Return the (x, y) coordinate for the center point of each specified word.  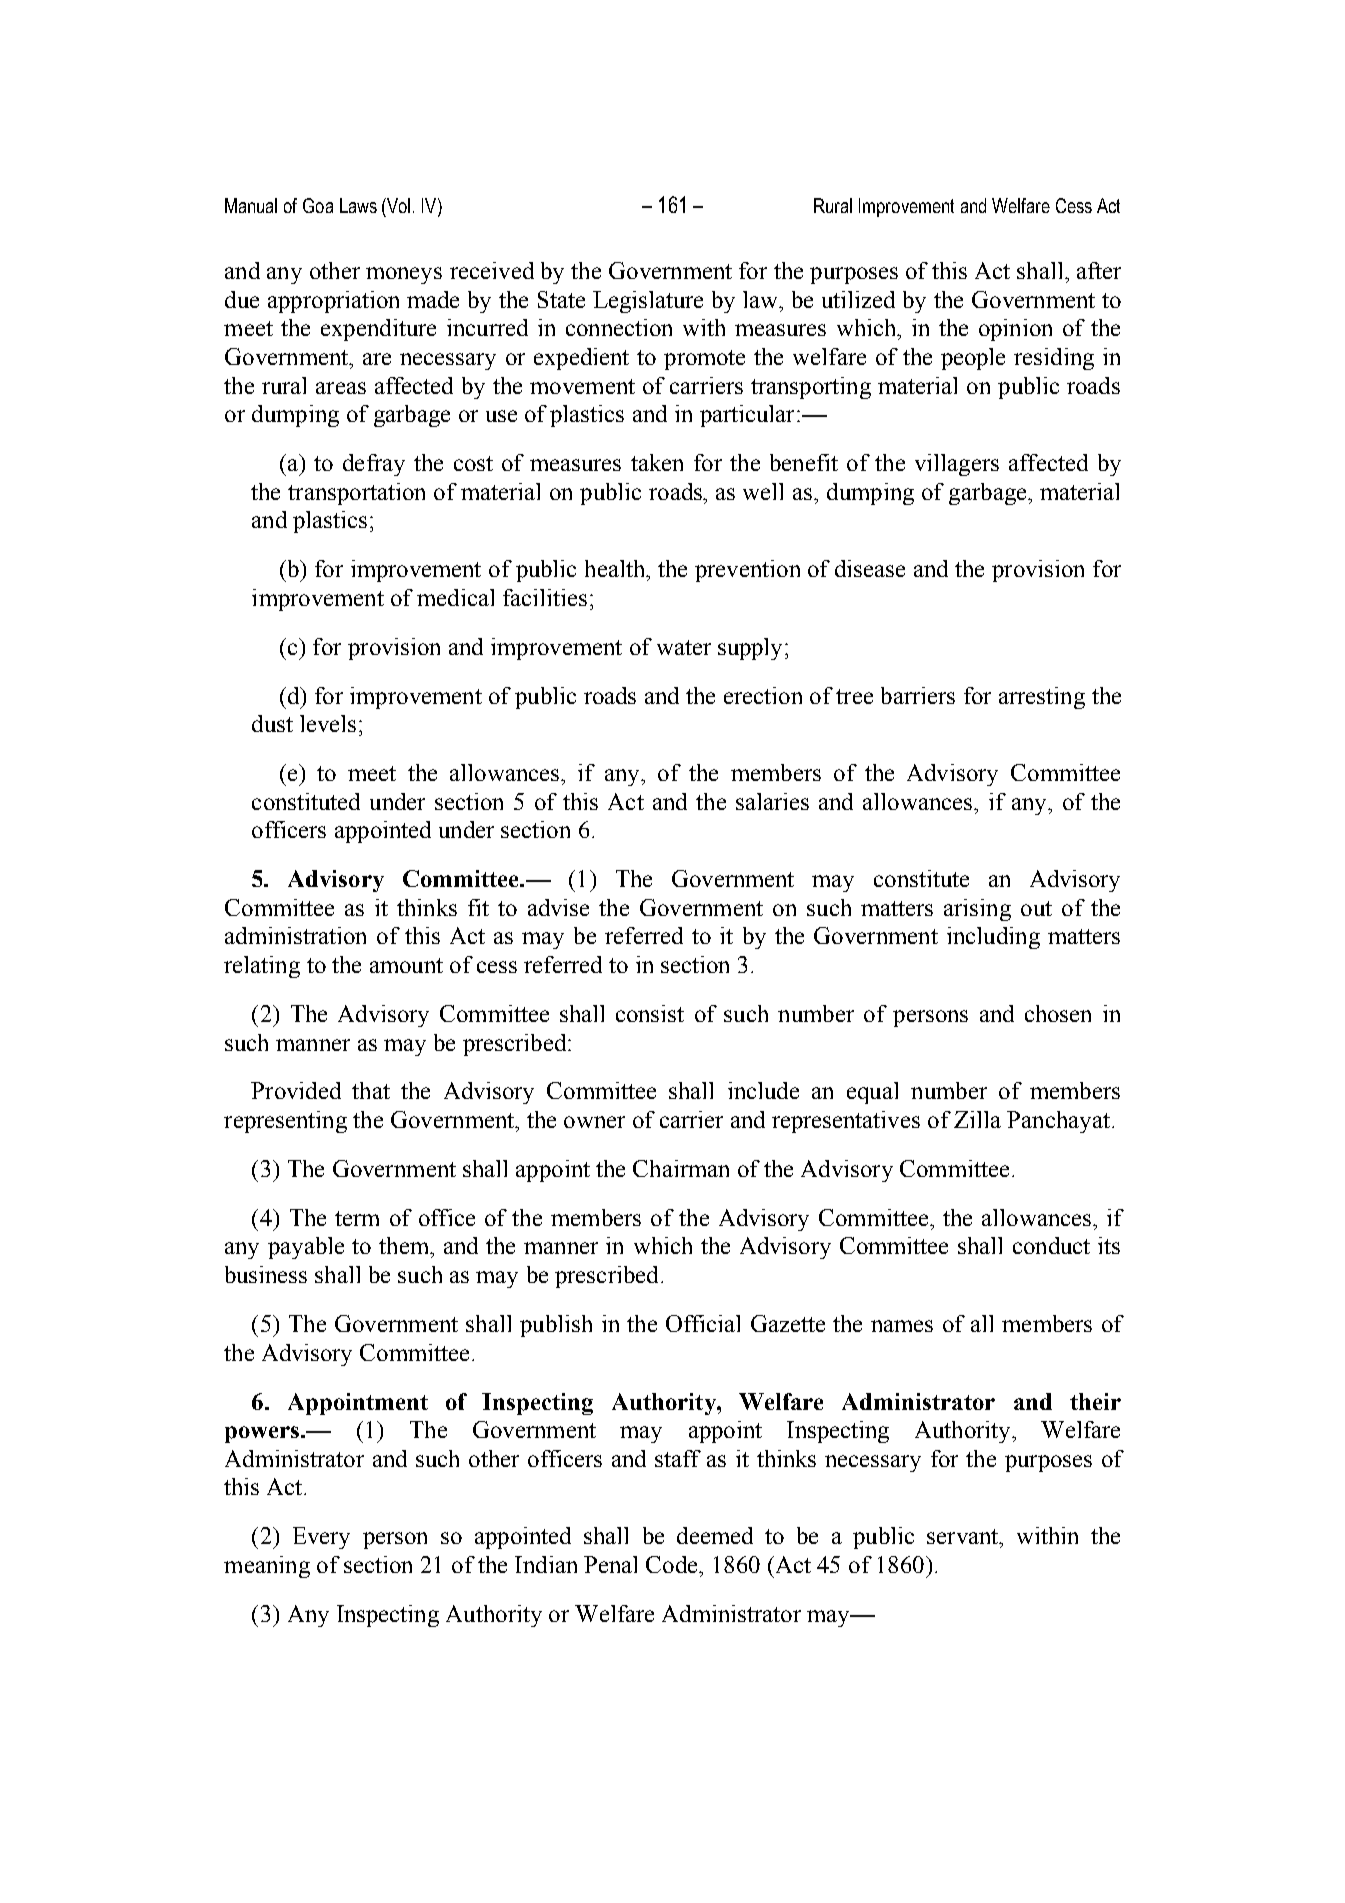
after (1099, 270)
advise (558, 907)
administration (295, 935)
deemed (715, 1535)
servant (964, 1536)
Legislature (648, 302)
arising (977, 910)
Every (321, 1538)
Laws (358, 205)
